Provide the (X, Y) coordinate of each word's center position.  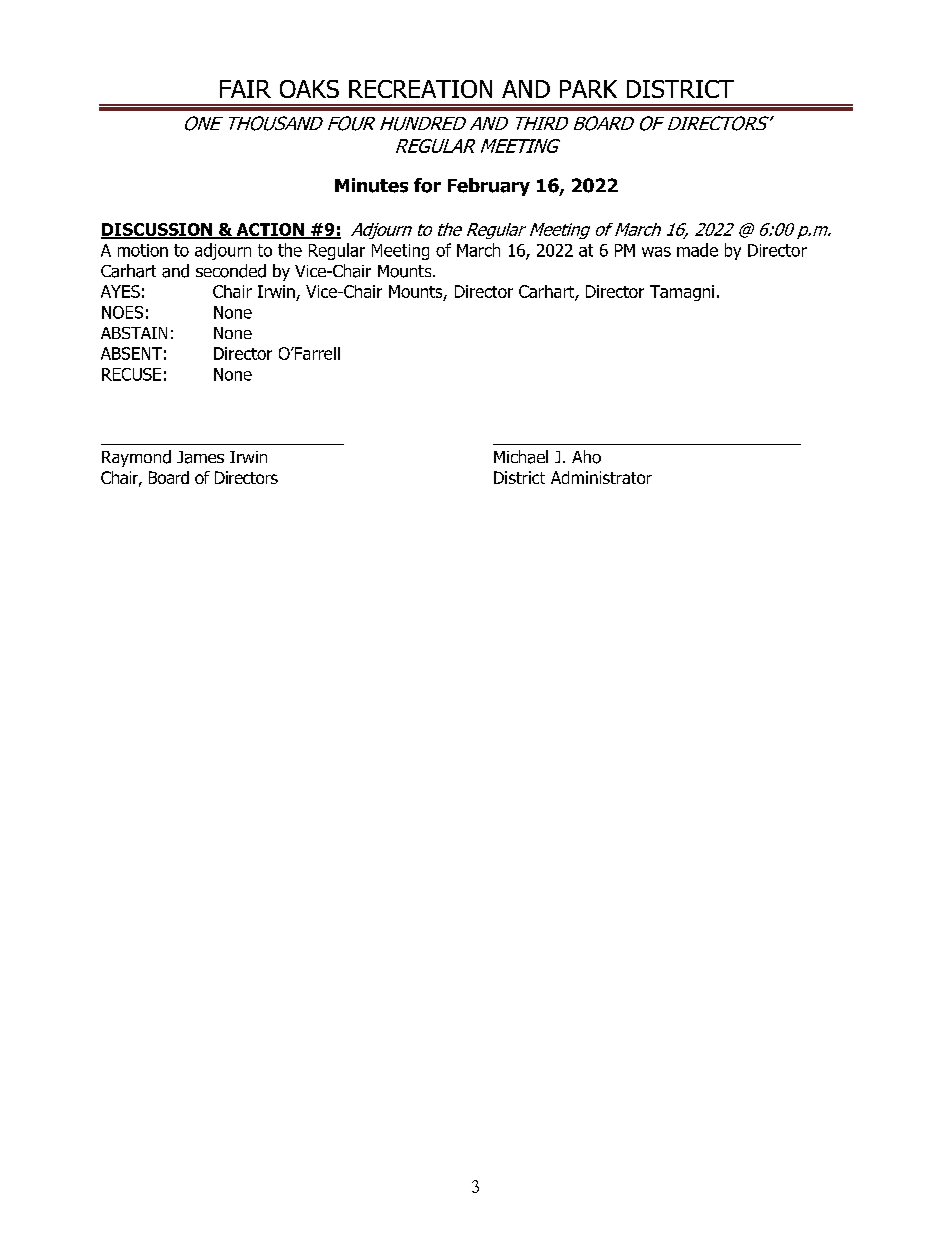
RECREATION (420, 89)
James (200, 457)
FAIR (245, 89)
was (656, 252)
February (489, 187)
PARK (588, 89)
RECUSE (131, 374)
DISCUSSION (158, 230)
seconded (231, 271)
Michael (521, 457)
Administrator (601, 477)
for (427, 185)
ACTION (270, 230)
